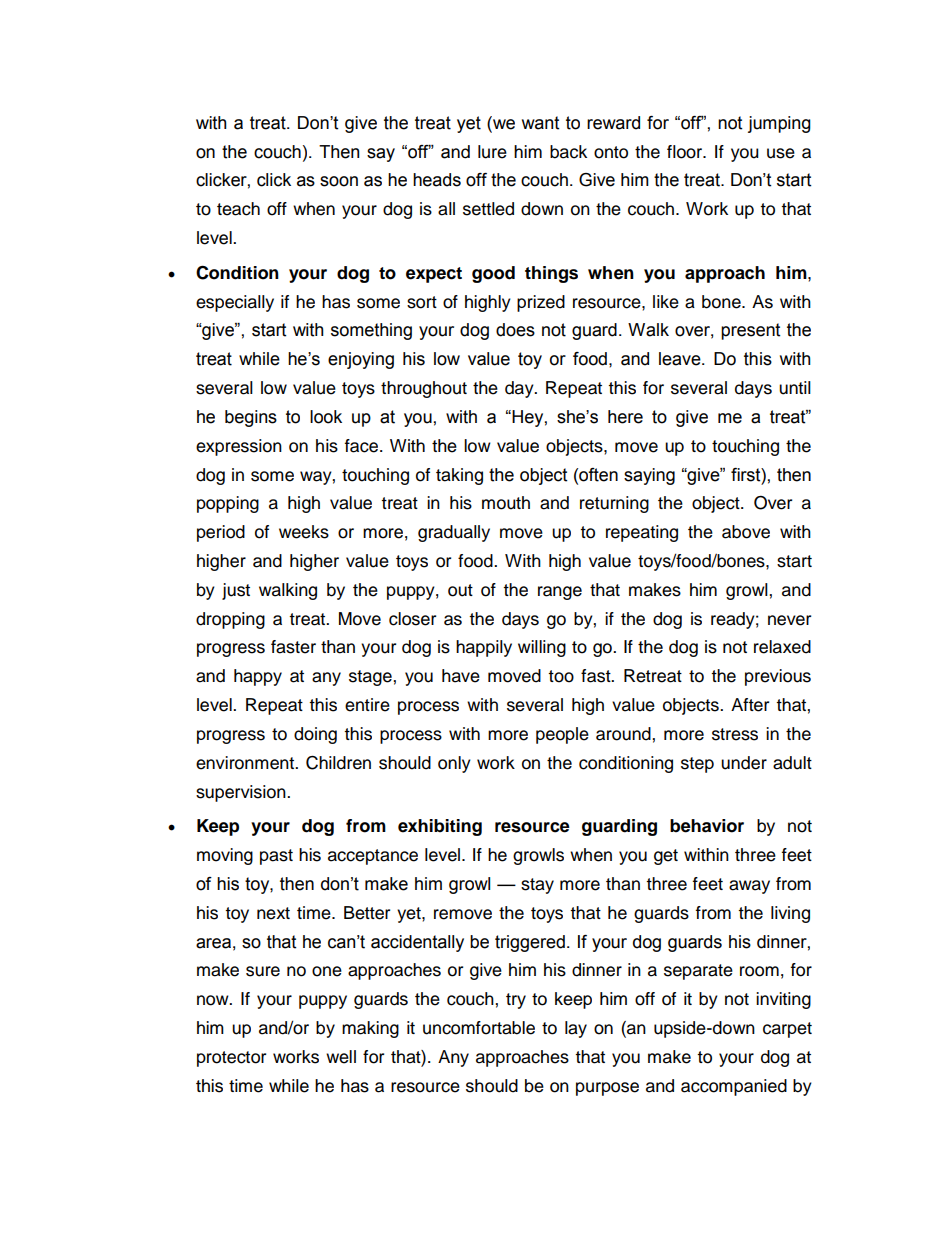  I want to click on protector, so click(231, 1059).
